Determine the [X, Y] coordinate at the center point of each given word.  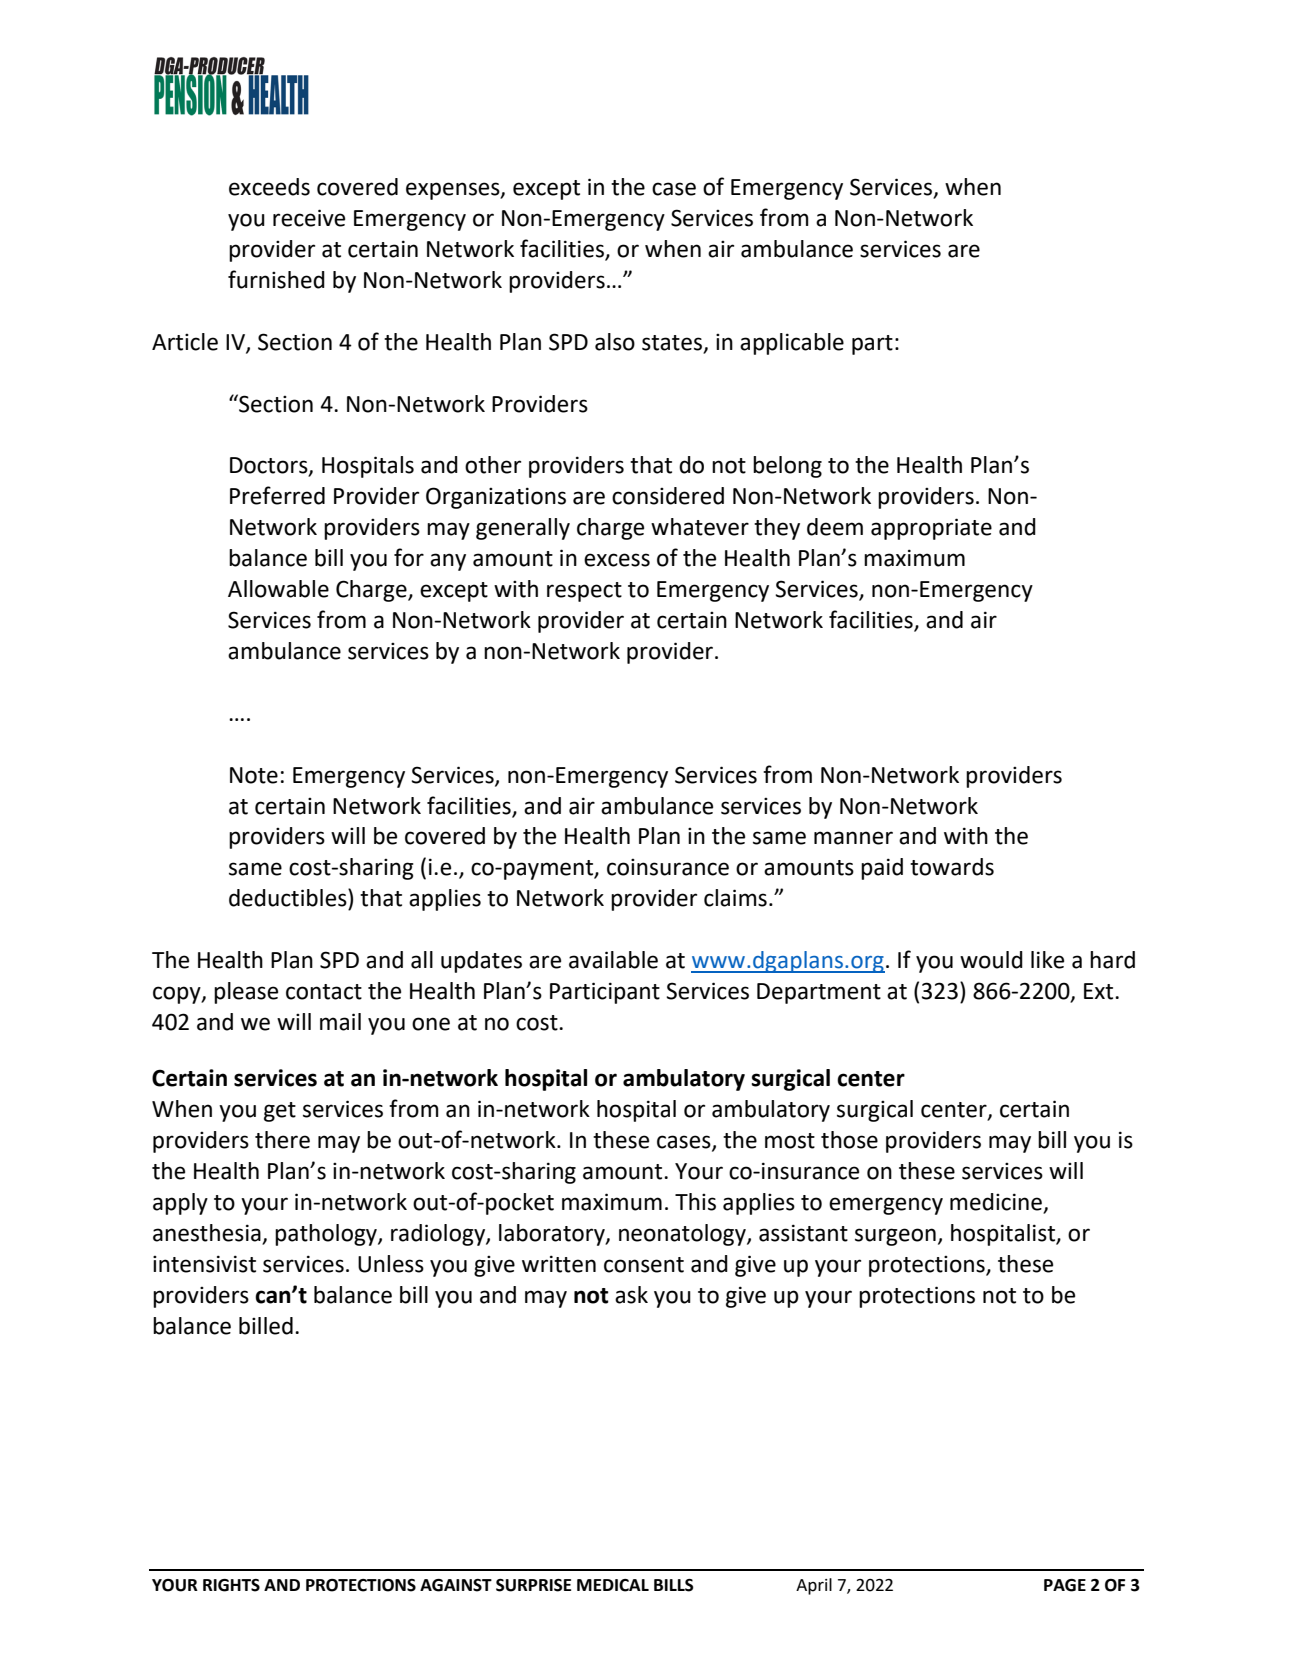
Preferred [277, 495]
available [613, 960]
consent [644, 1265]
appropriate [931, 529]
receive [309, 218]
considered [668, 496]
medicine [997, 1203]
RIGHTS [231, 1585]
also [615, 342]
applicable [792, 344]
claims [735, 898]
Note [254, 775]
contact [324, 992]
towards [952, 867]
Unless [391, 1264]
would [991, 960]
